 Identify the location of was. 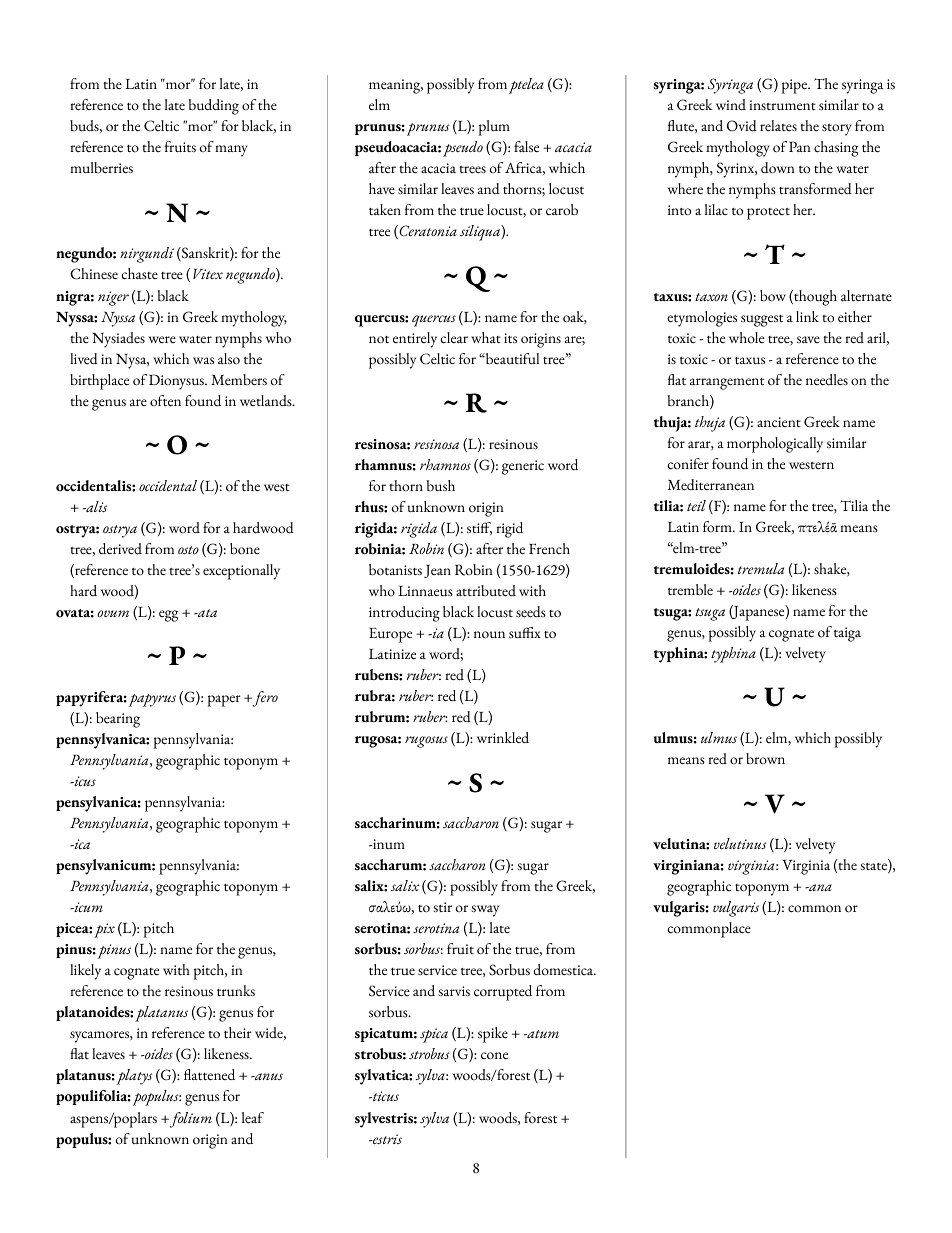
(203, 360).
